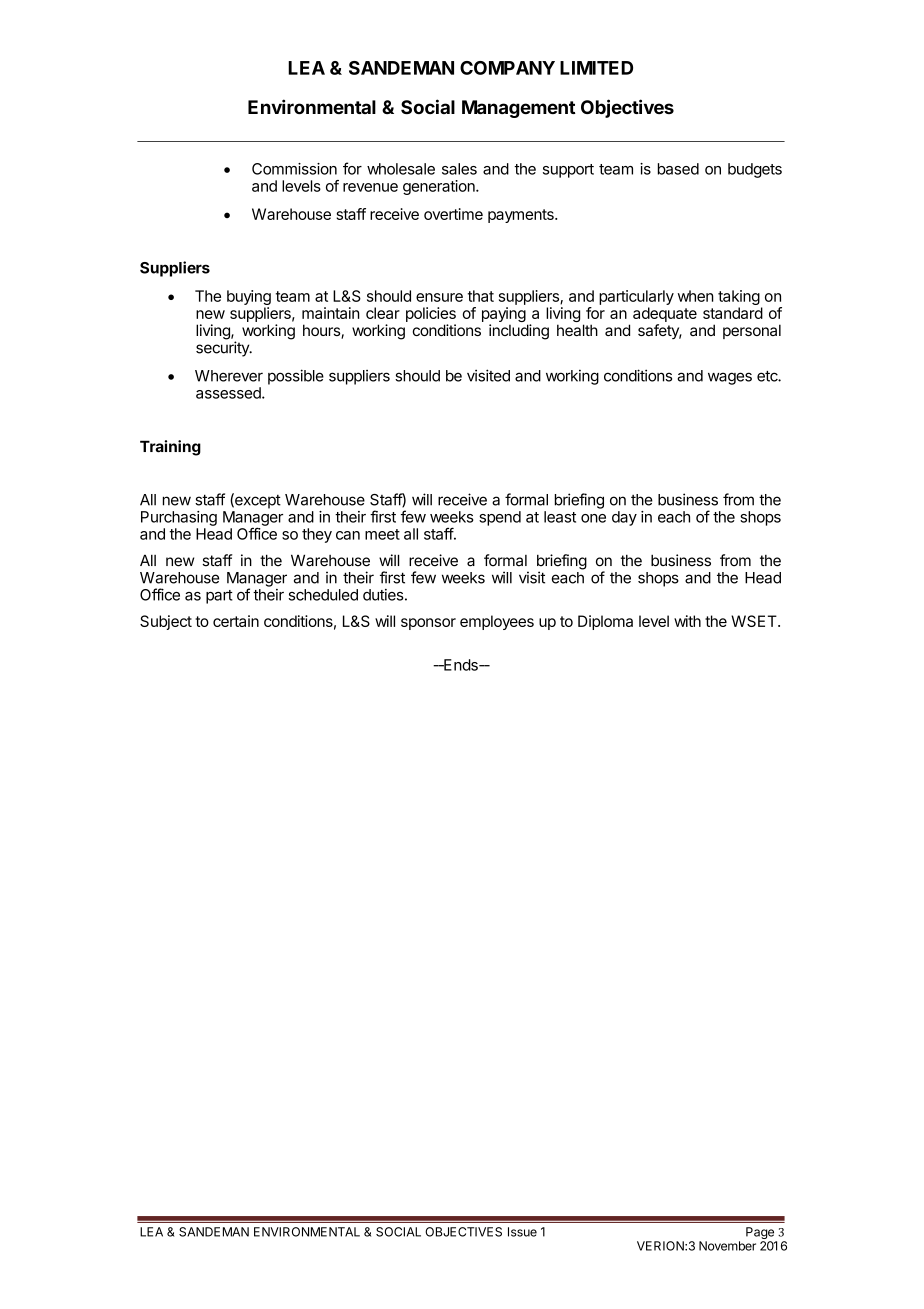  I want to click on Commission, so click(294, 169).
